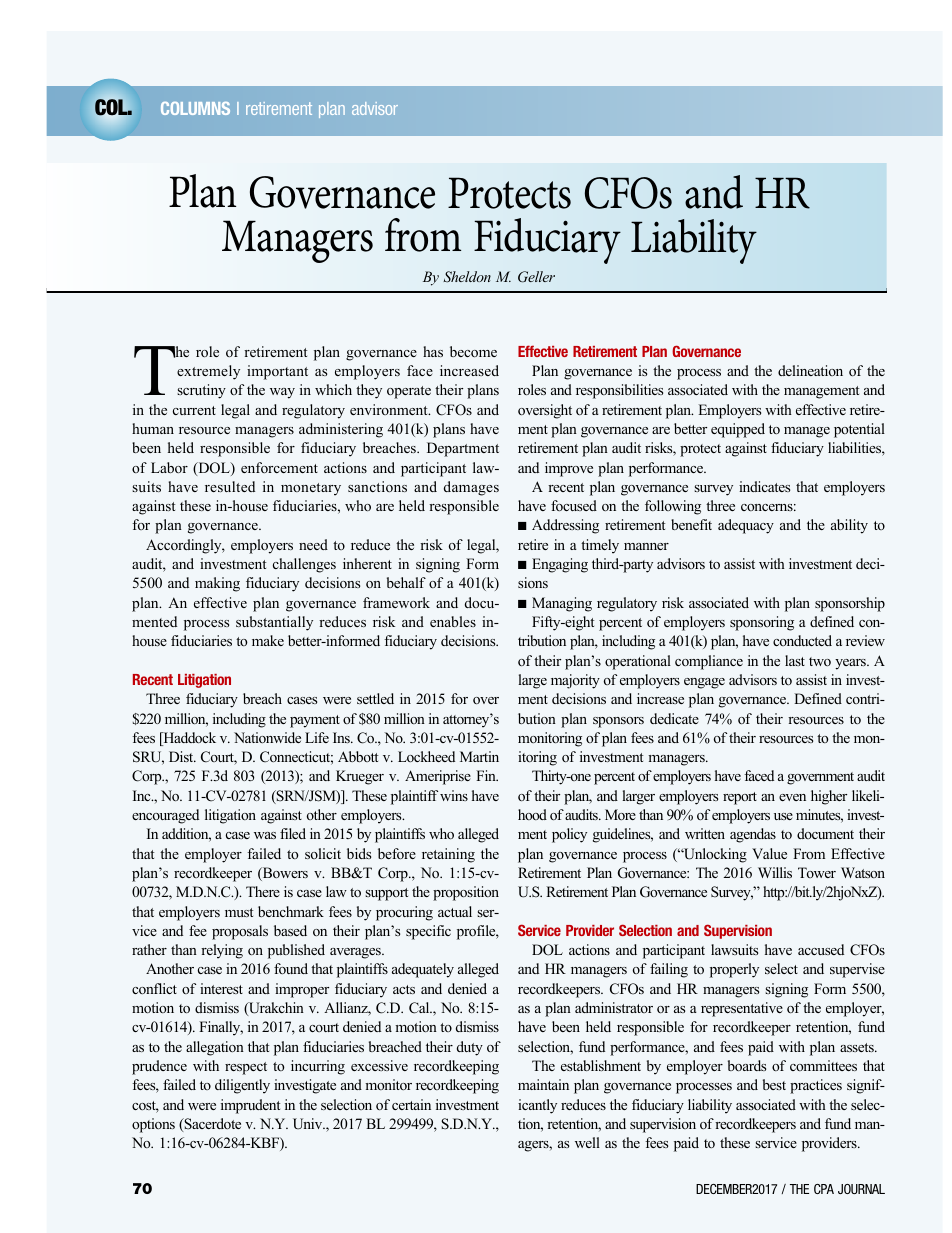 Image resolution: width=952 pixels, height=1233 pixels. What do you see at coordinates (251, 1106) in the document?
I see `imprudent` at bounding box center [251, 1106].
